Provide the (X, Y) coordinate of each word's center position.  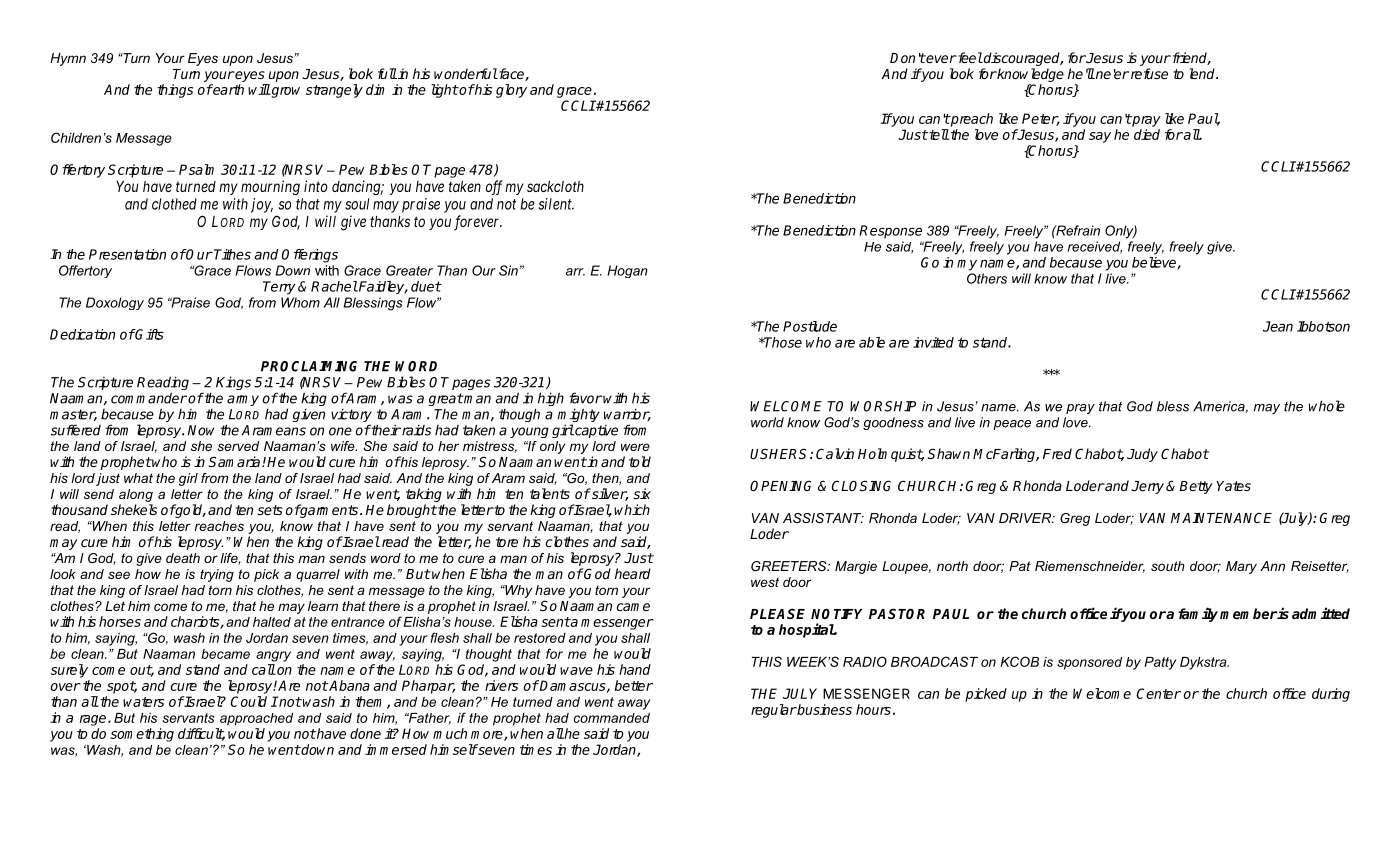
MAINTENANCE (1221, 517)
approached (256, 719)
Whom (300, 302)
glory (511, 91)
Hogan (627, 271)
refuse (1148, 73)
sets (270, 510)
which (632, 509)
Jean (1278, 326)
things (175, 91)
